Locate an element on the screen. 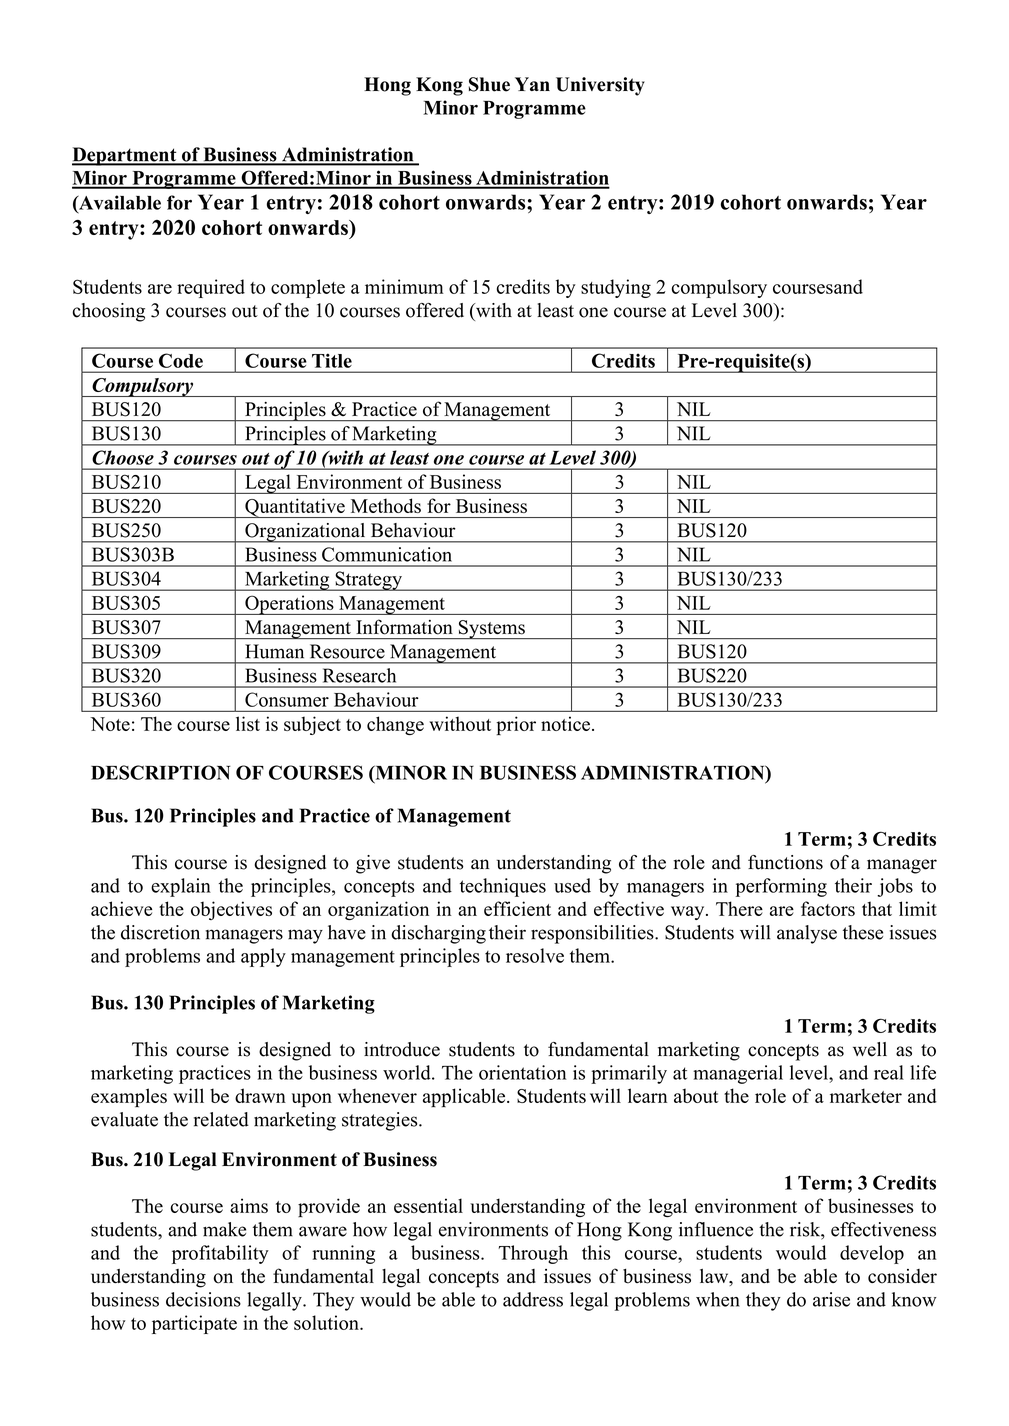  prior is located at coordinates (516, 726).
